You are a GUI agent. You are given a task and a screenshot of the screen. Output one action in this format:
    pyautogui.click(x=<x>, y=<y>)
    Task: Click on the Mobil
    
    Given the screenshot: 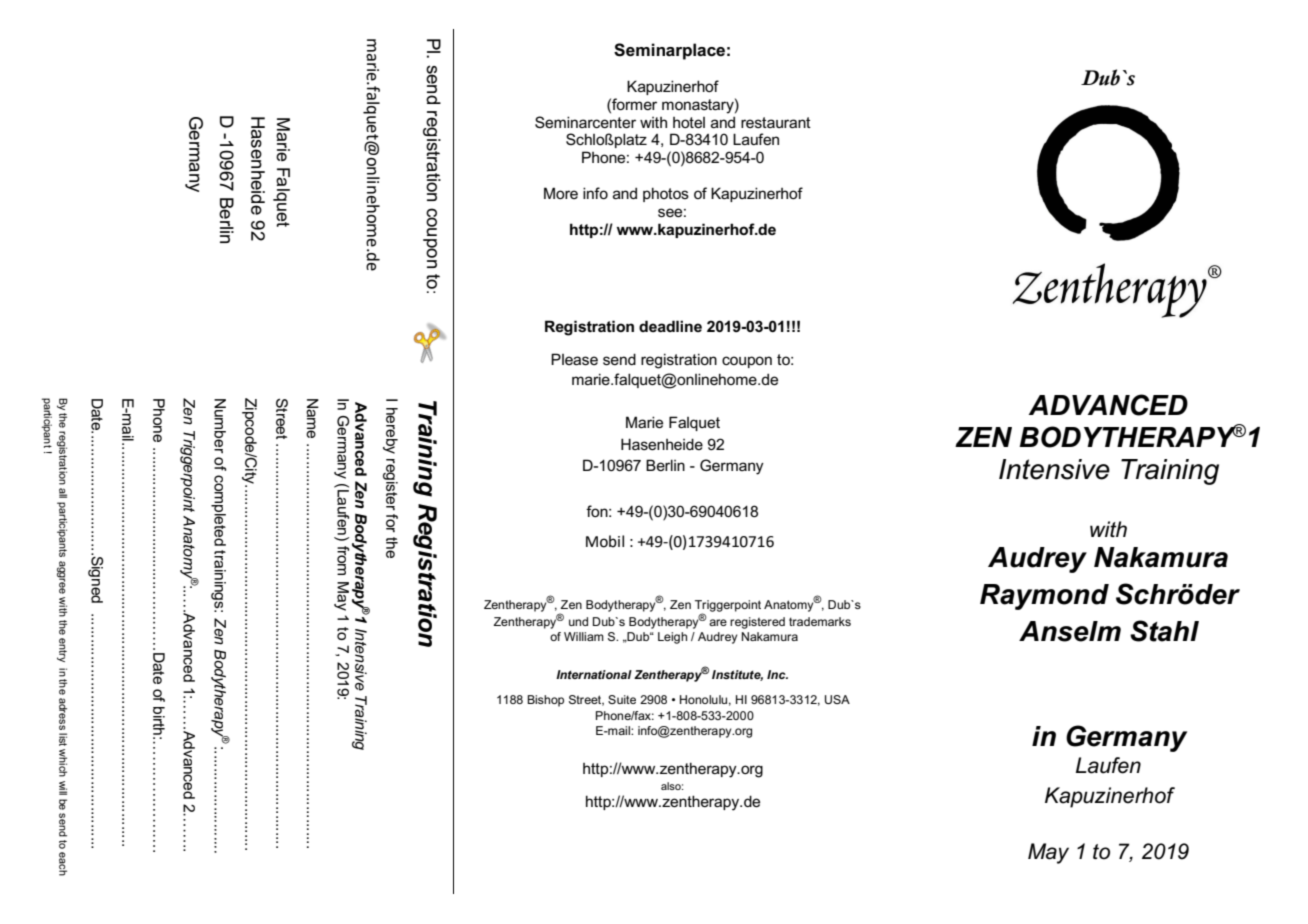 What is the action you would take?
    pyautogui.click(x=605, y=541)
